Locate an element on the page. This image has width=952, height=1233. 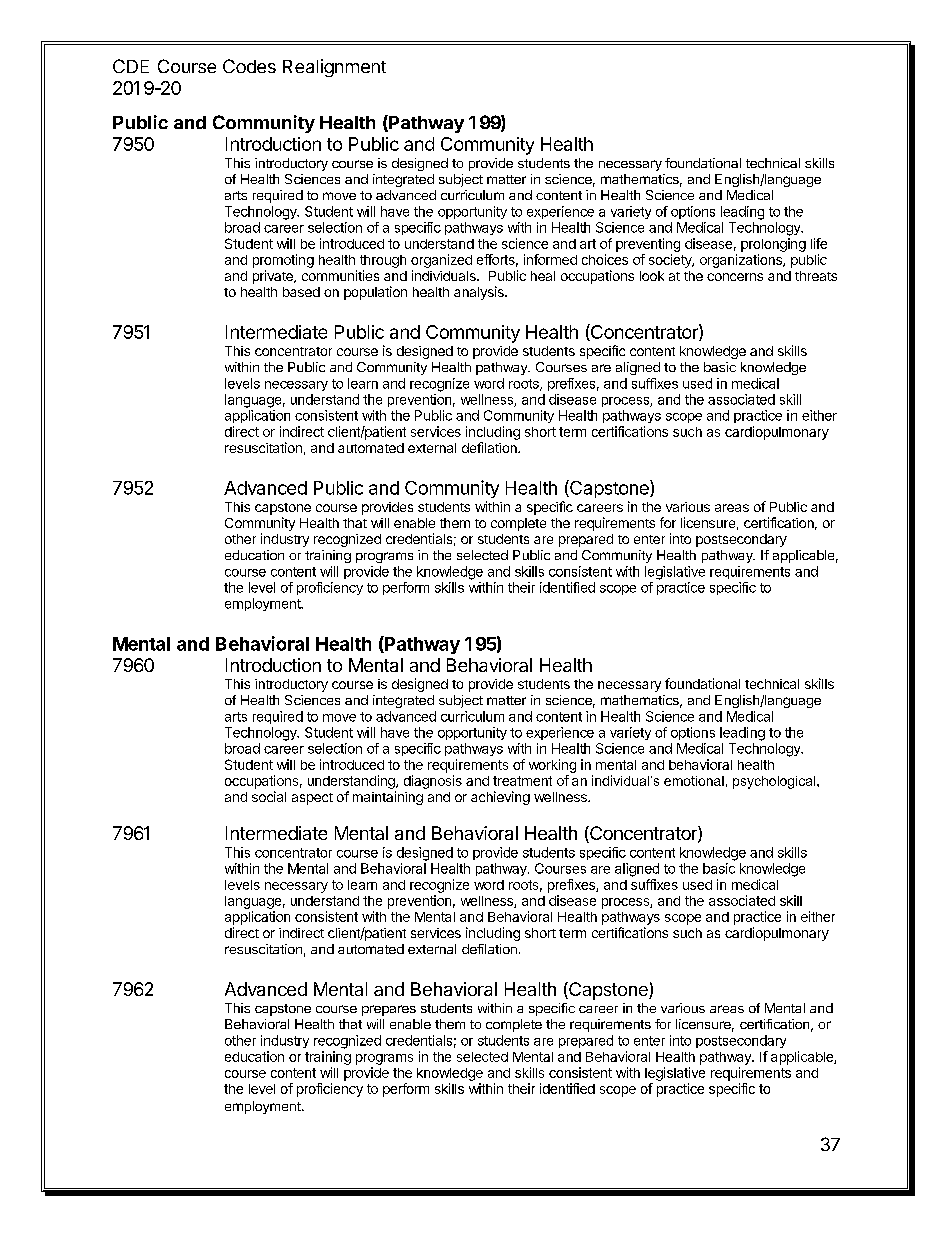
working is located at coordinates (552, 766).
